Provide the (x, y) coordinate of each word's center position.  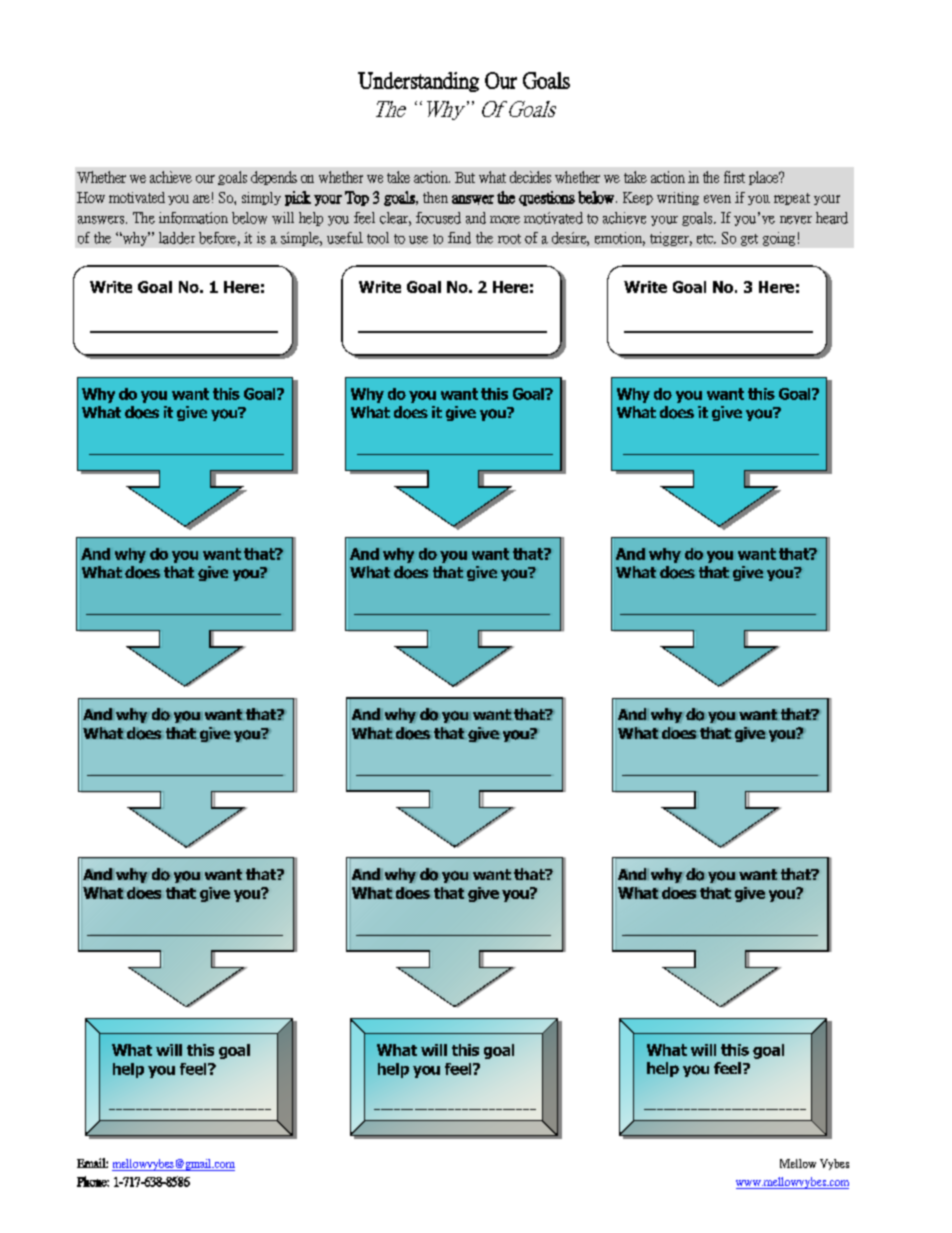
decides (530, 177)
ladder (177, 238)
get (749, 240)
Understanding (418, 82)
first (734, 177)
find (459, 238)
